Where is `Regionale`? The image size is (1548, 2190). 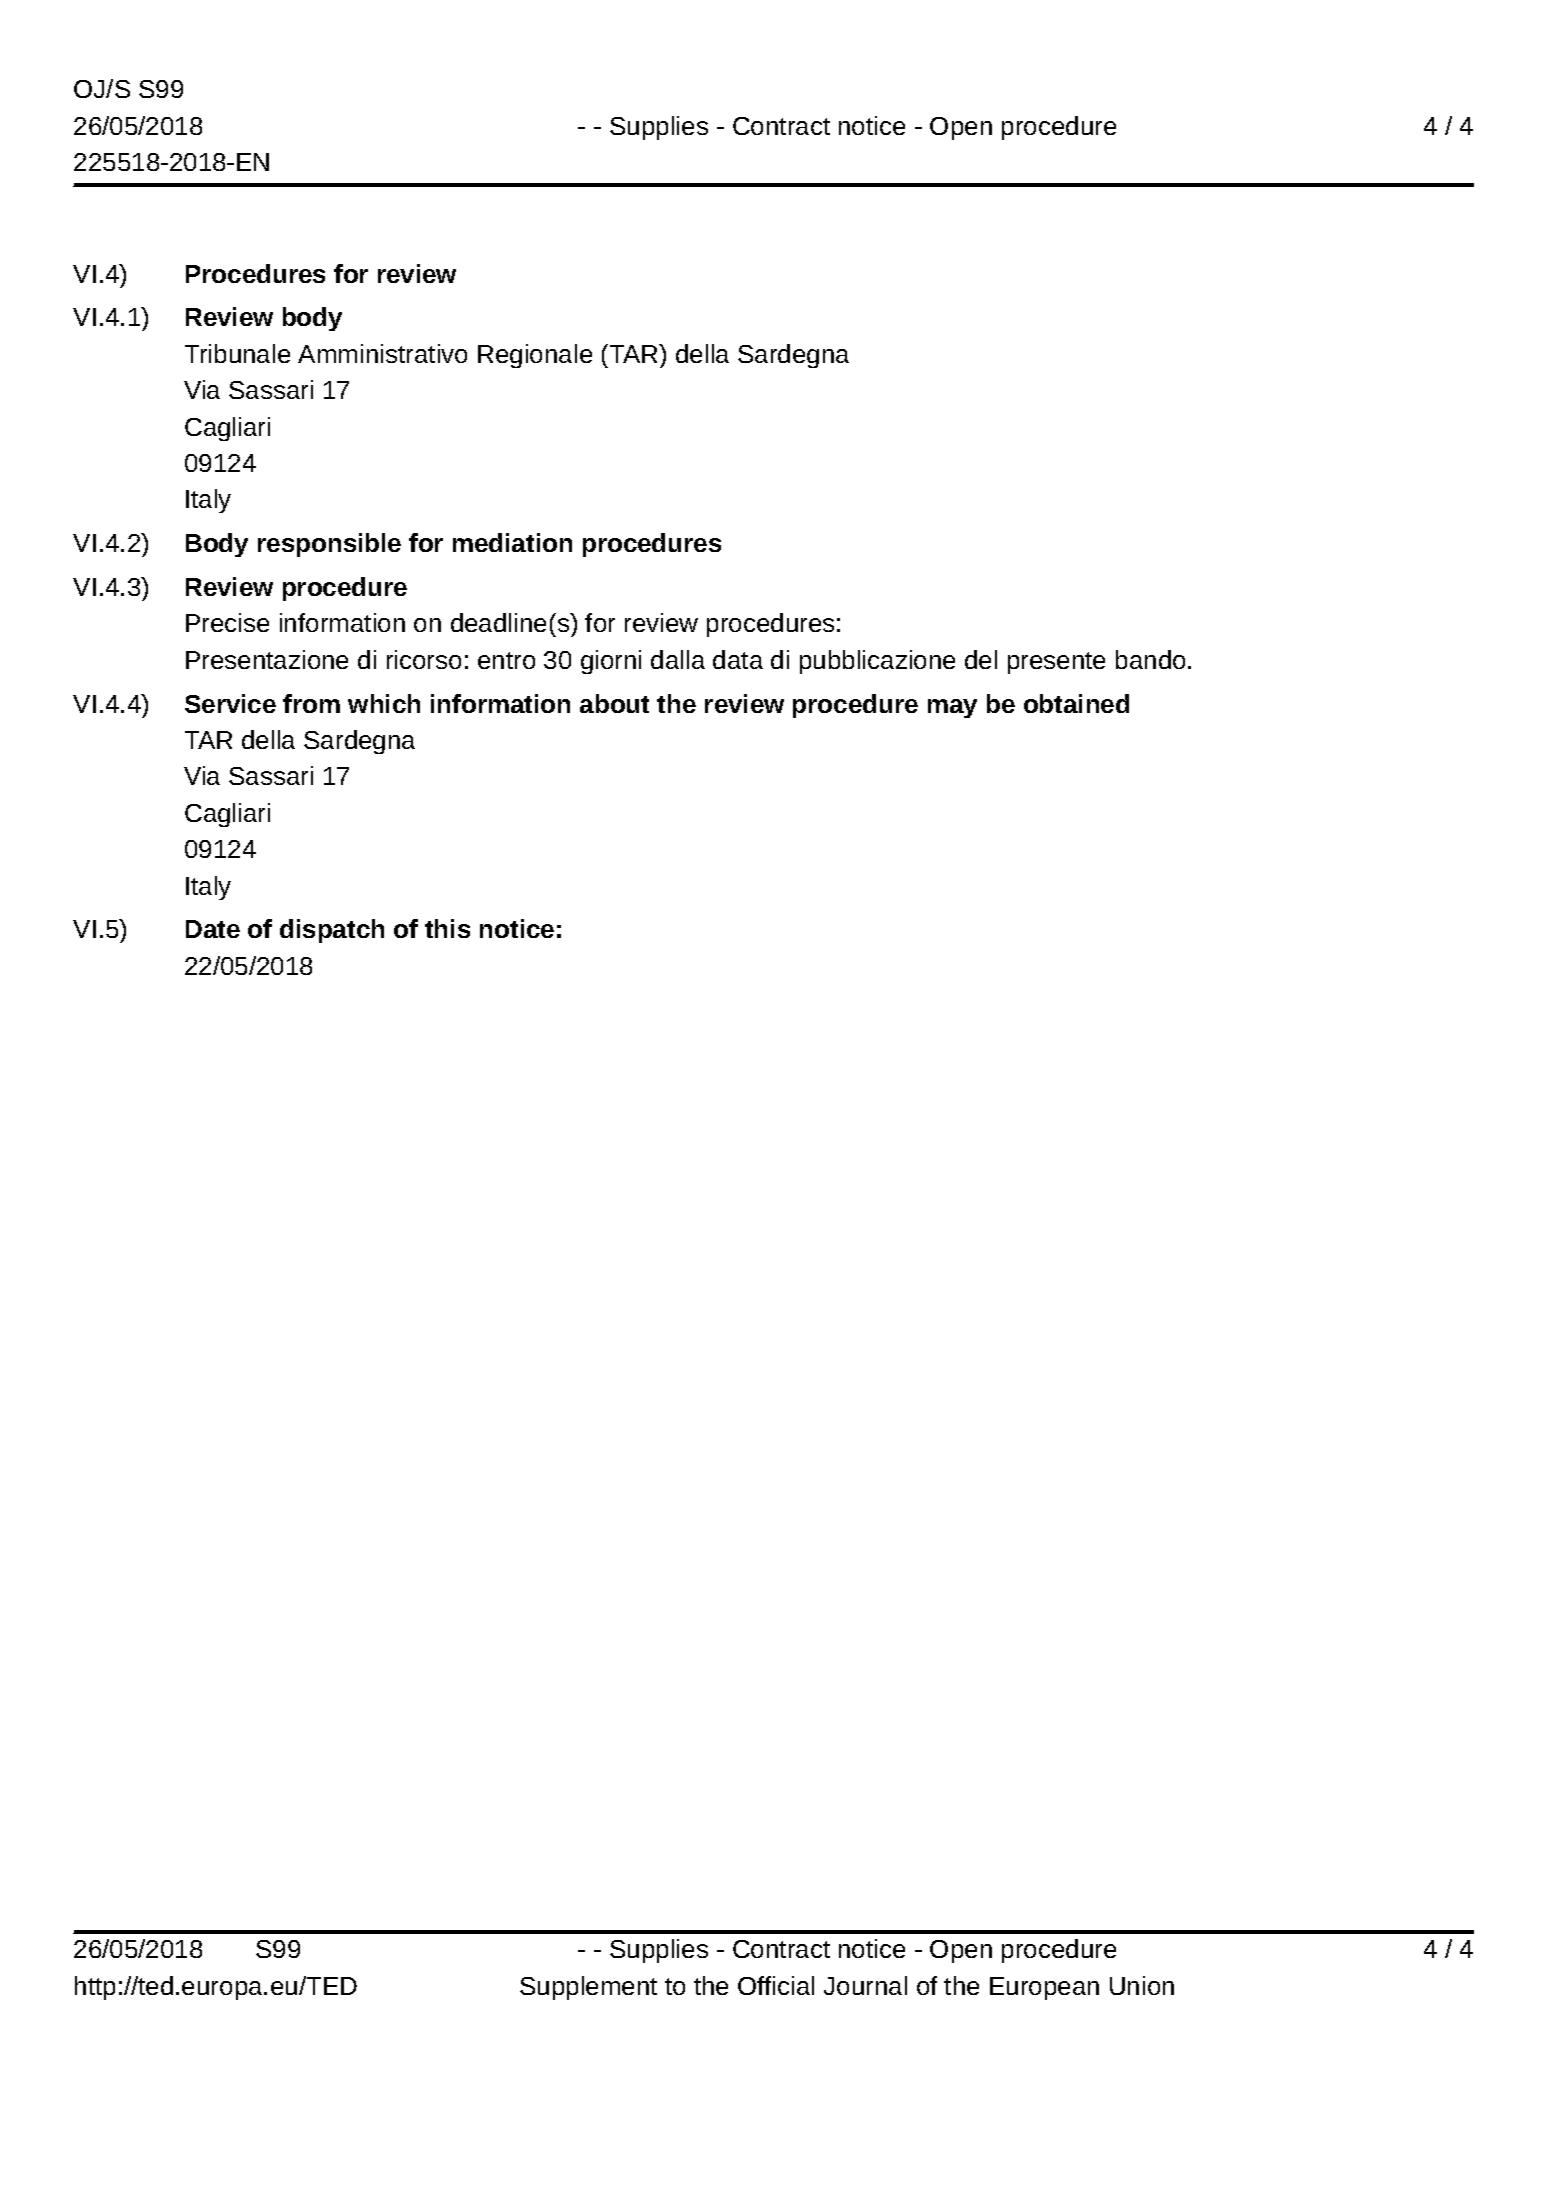
Regionale is located at coordinates (535, 356).
